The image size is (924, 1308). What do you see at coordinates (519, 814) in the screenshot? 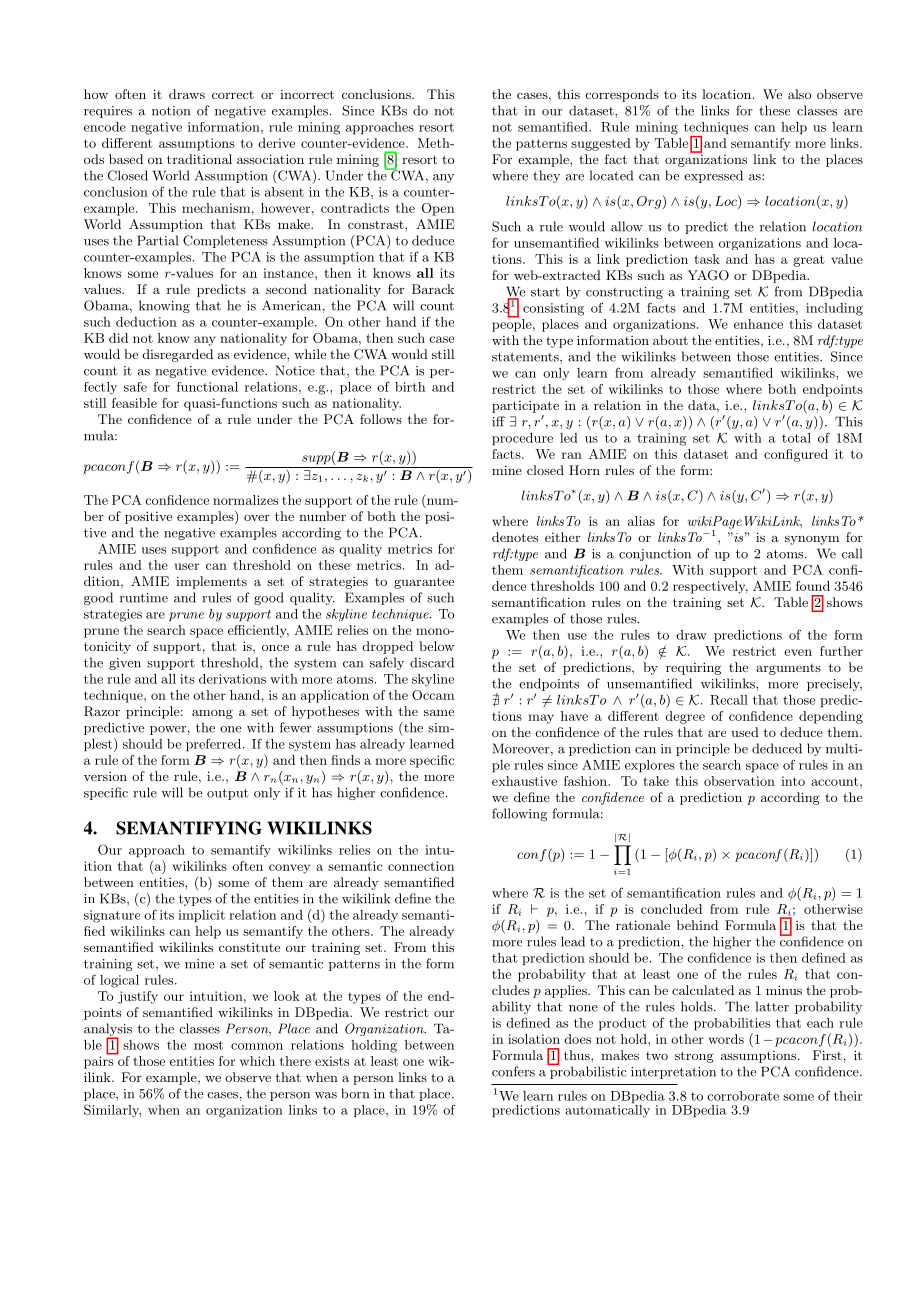
I see `following` at bounding box center [519, 814].
